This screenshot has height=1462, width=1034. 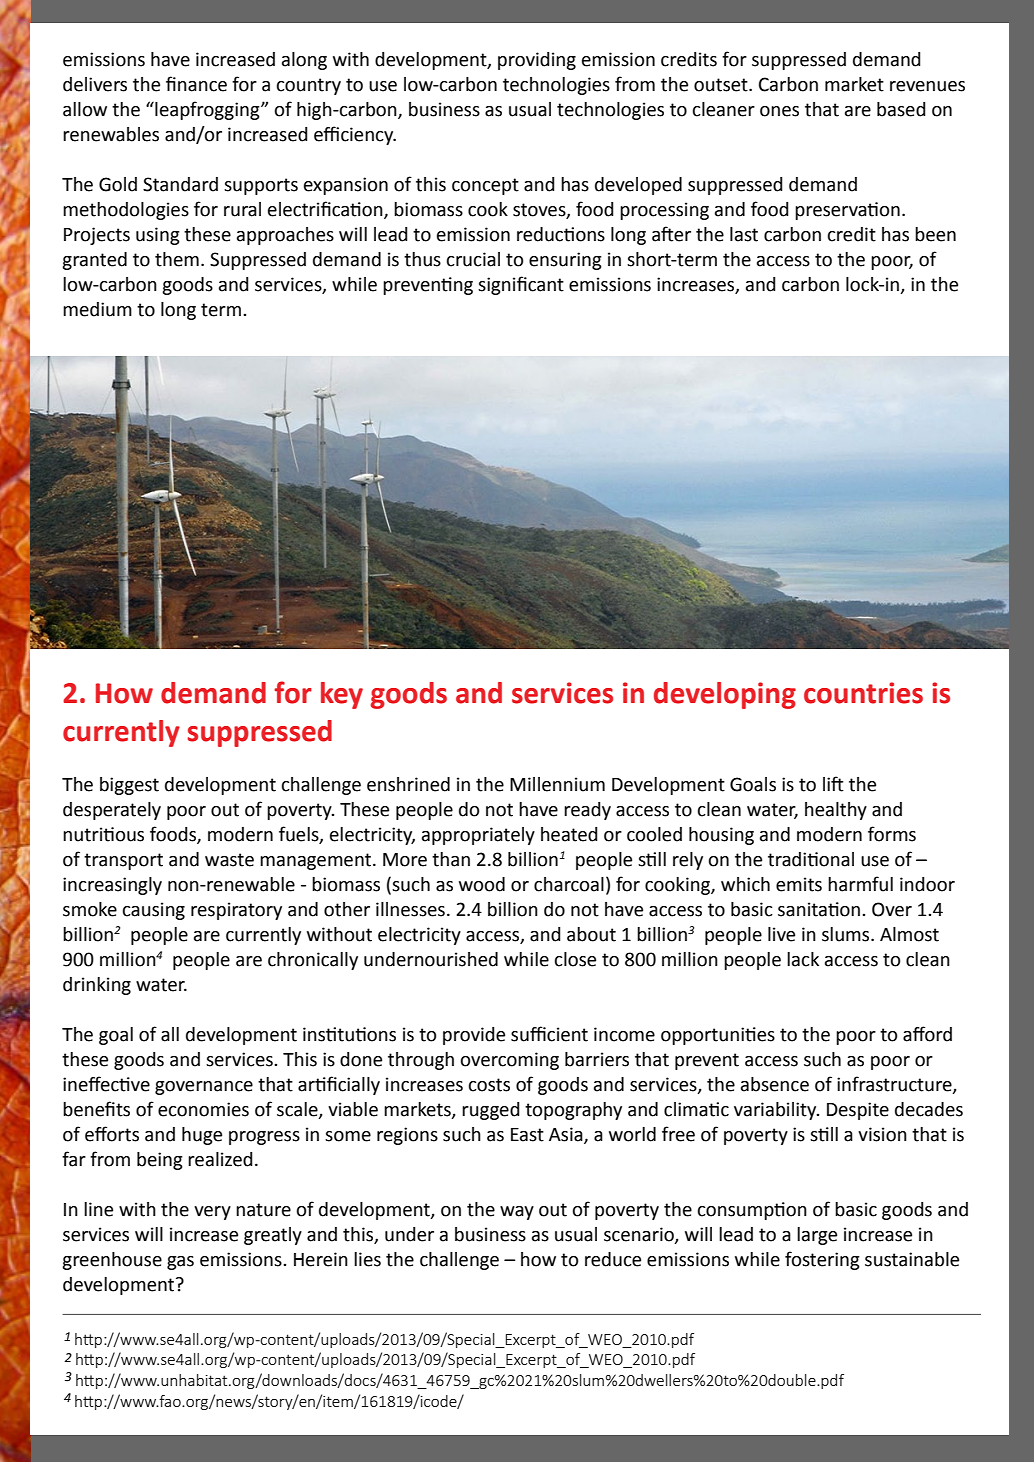 I want to click on Millennium, so click(x=557, y=784).
